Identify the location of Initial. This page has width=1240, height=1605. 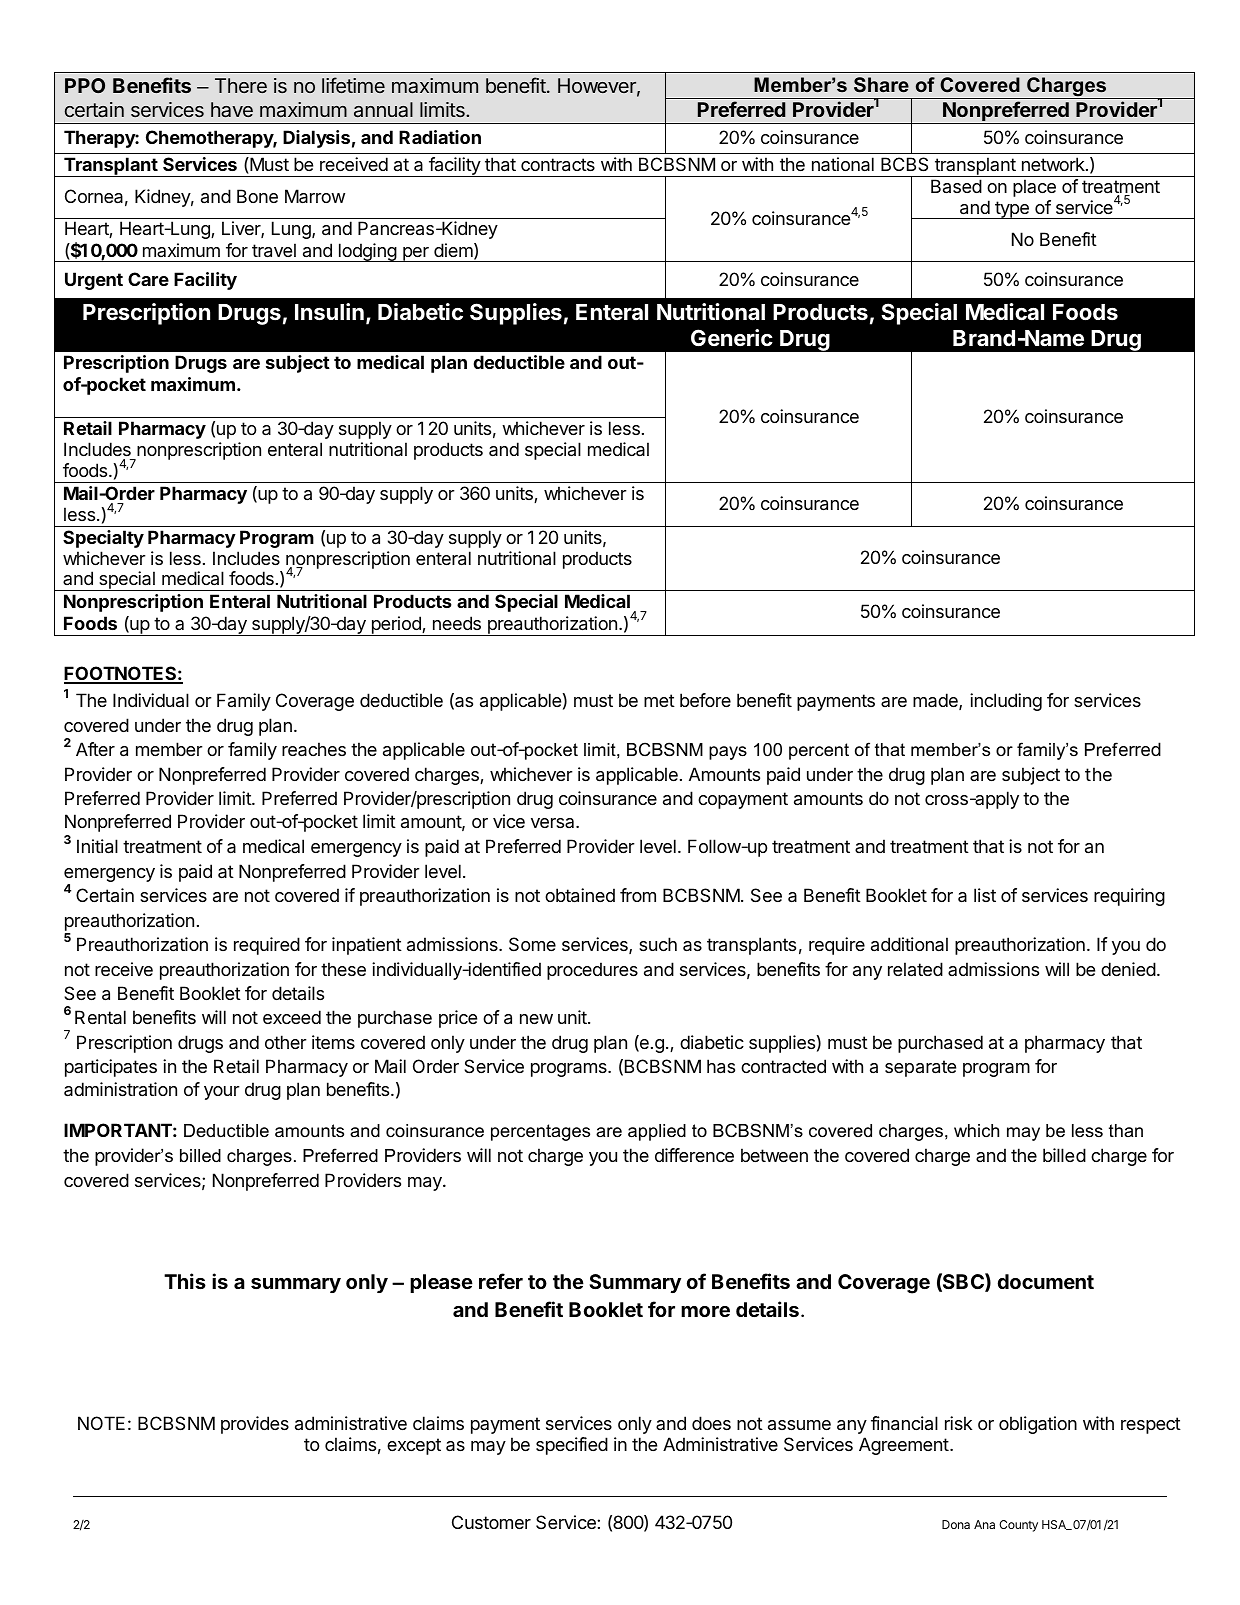
(97, 846).
